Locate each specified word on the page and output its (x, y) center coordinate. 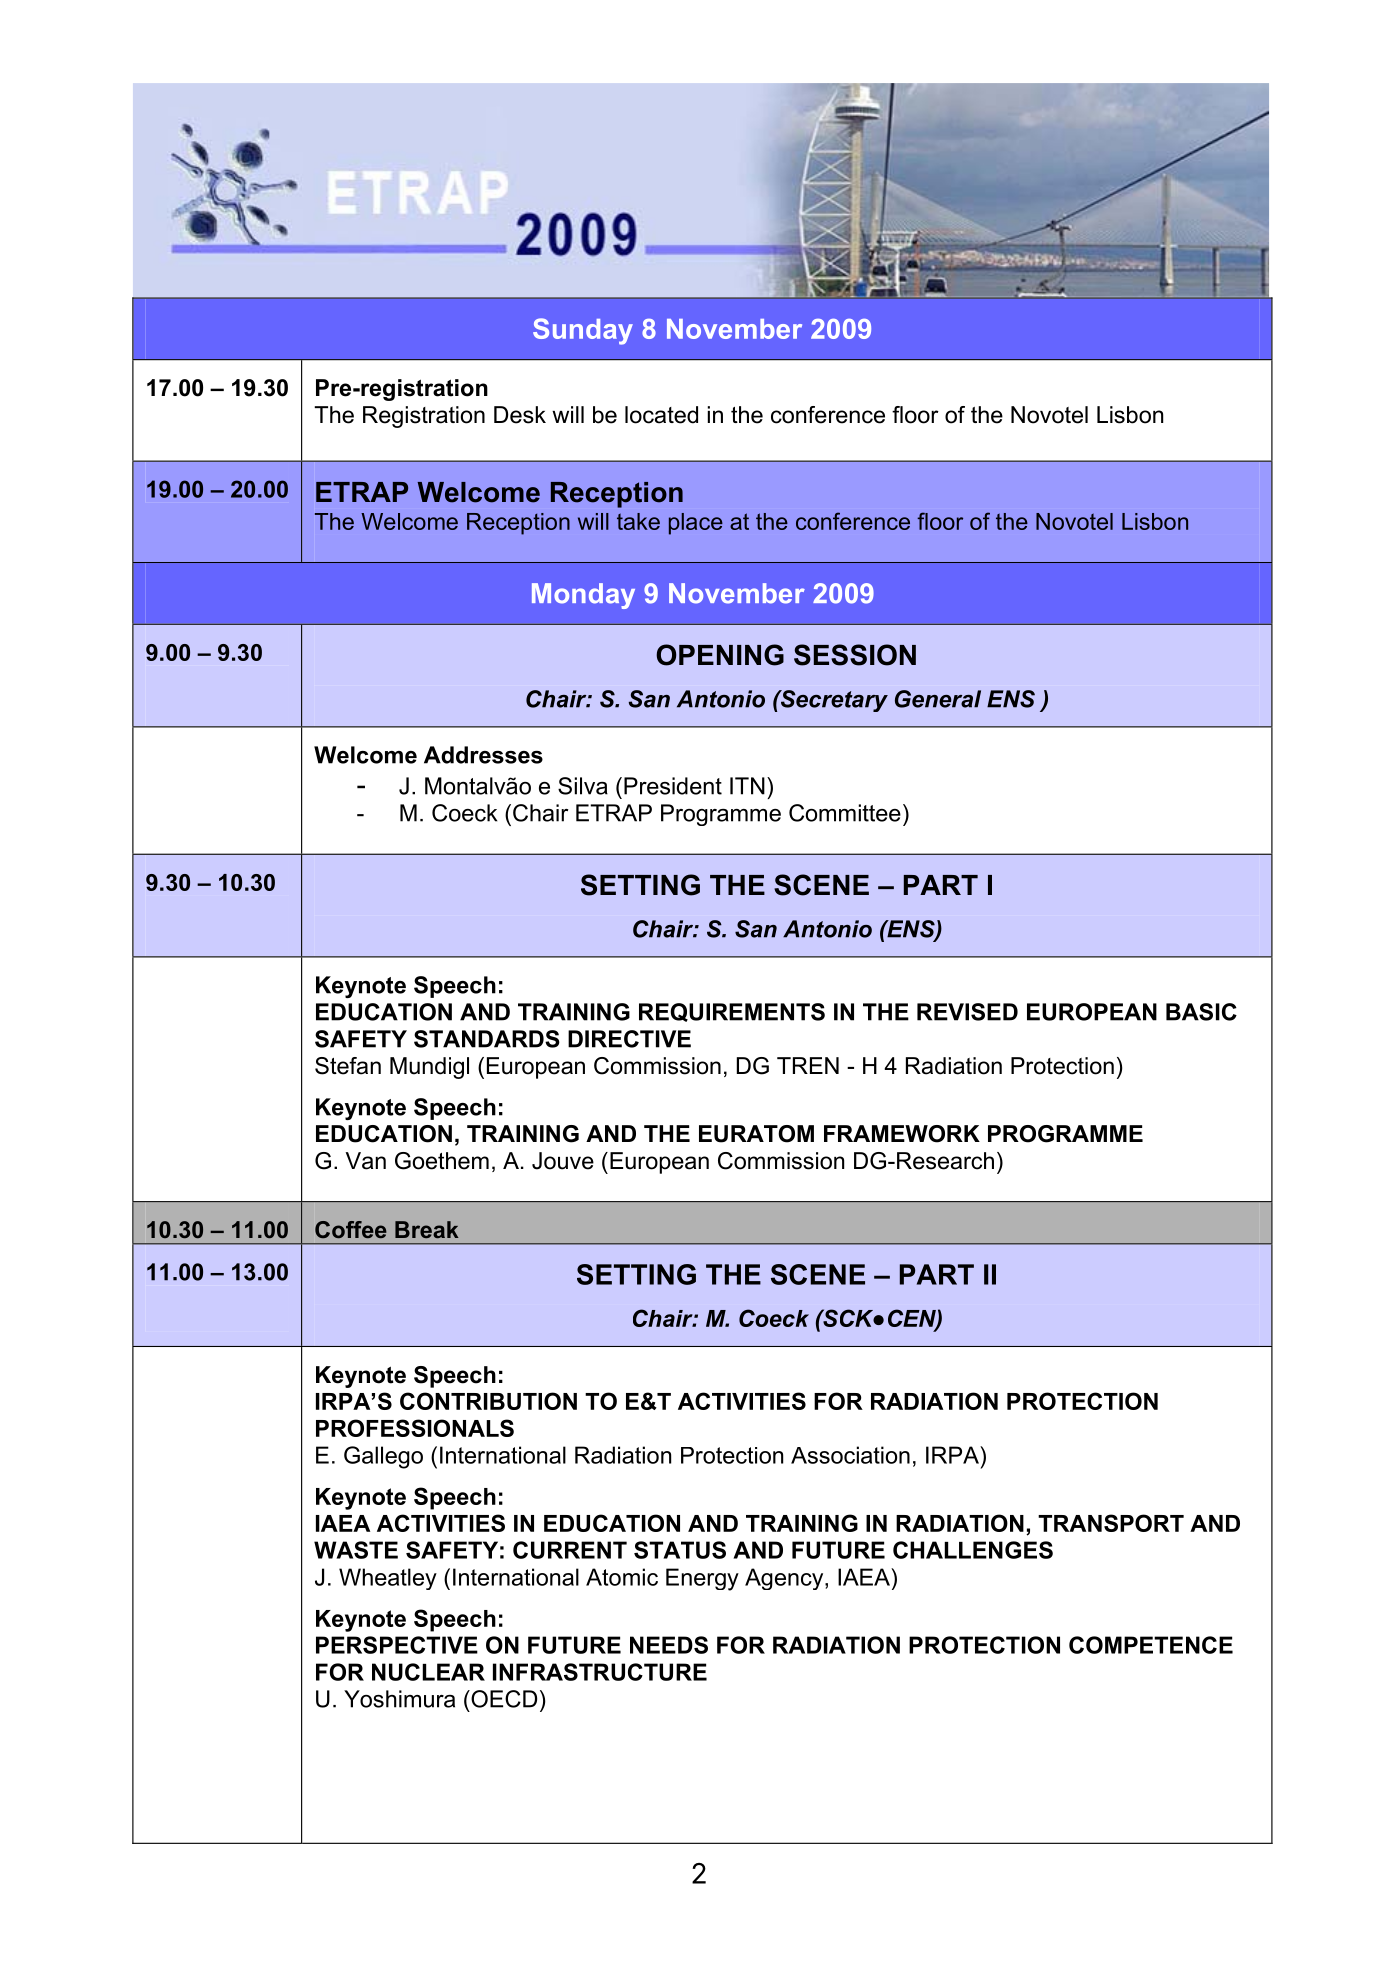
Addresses (483, 755)
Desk (520, 415)
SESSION (855, 655)
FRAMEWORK (902, 1134)
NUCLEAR (428, 1672)
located (661, 415)
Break (427, 1229)
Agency (785, 1579)
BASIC (1201, 1012)
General (938, 699)
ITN (747, 786)
